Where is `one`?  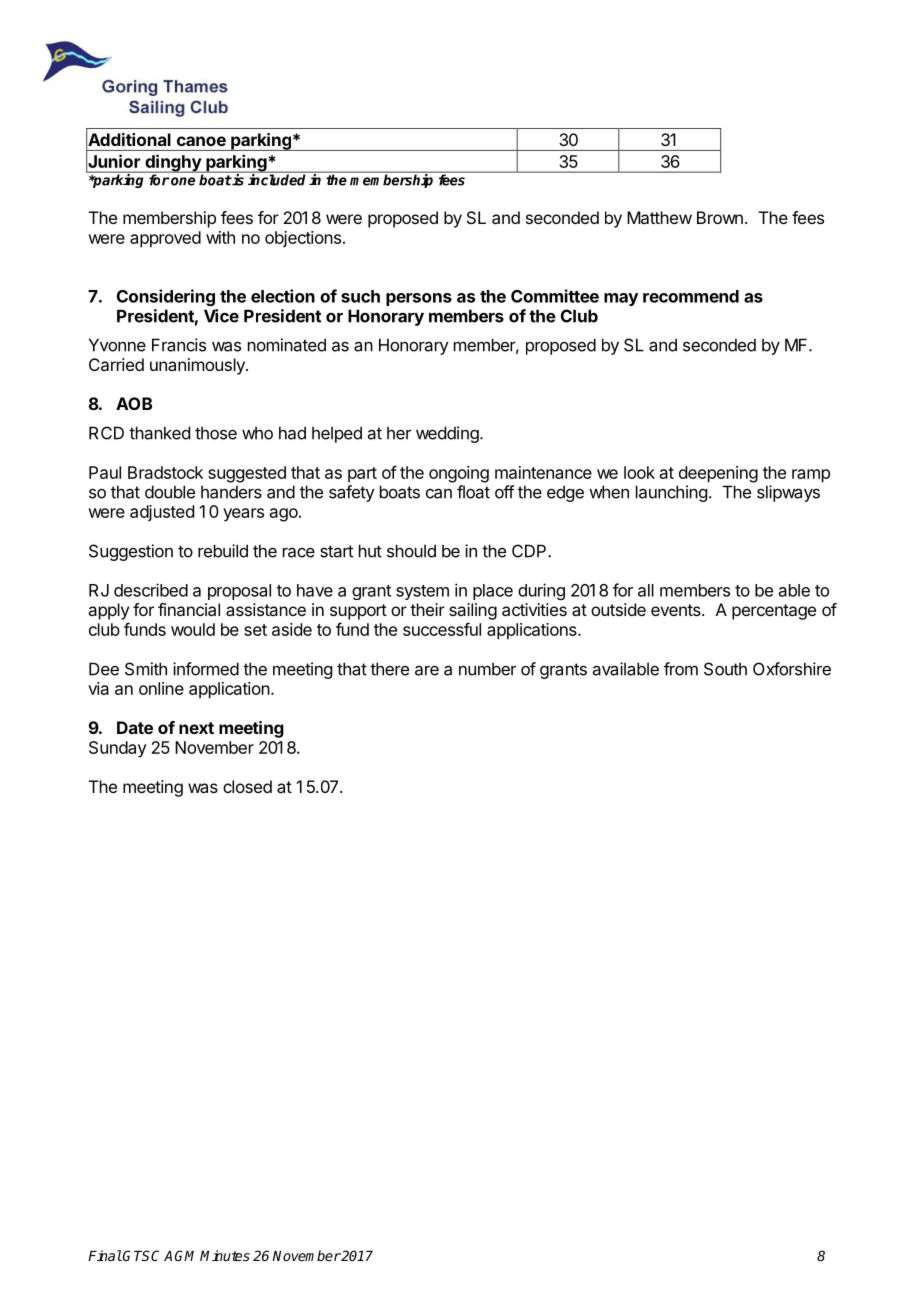
one is located at coordinates (182, 181).
